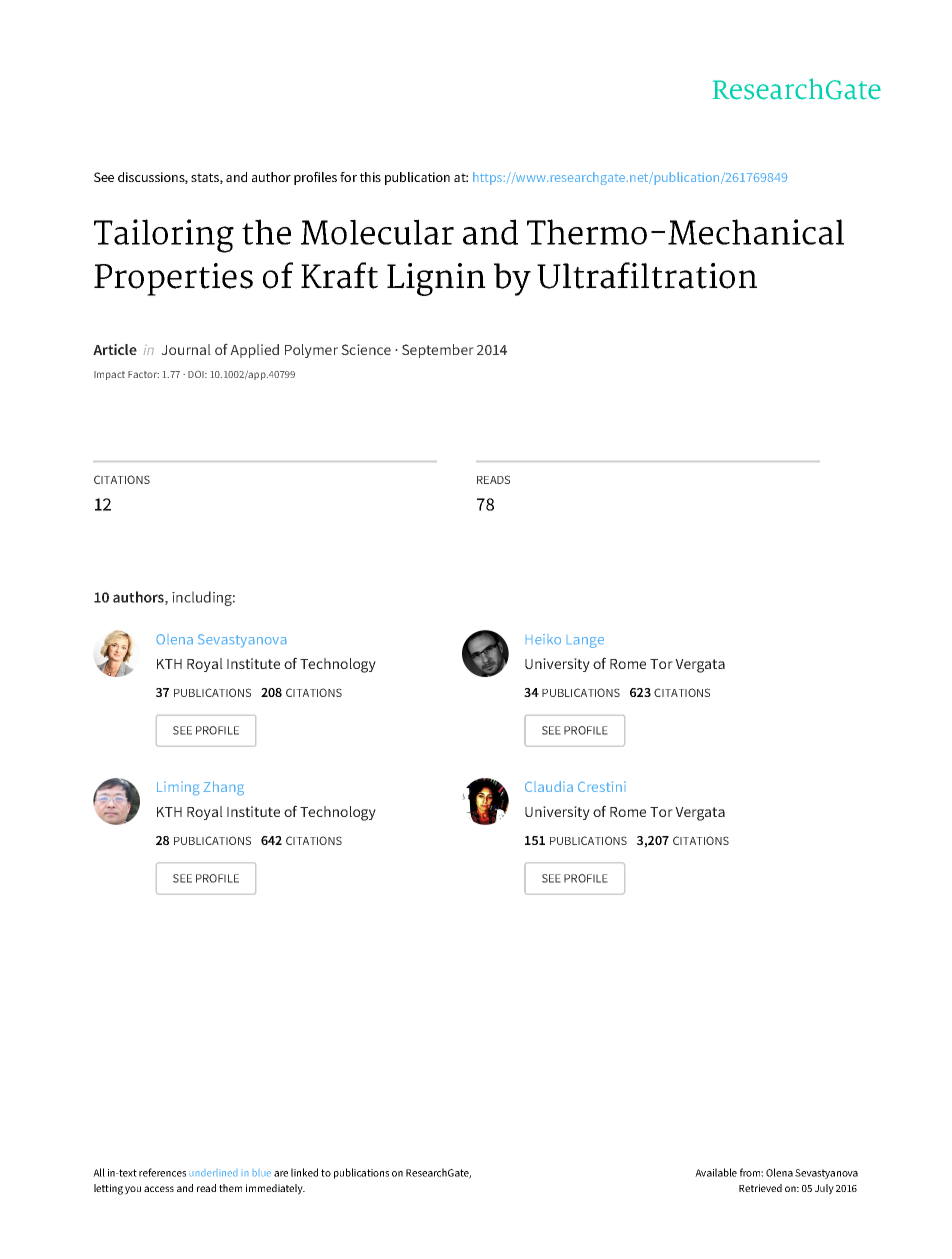  I want to click on Heiko, so click(543, 639).
